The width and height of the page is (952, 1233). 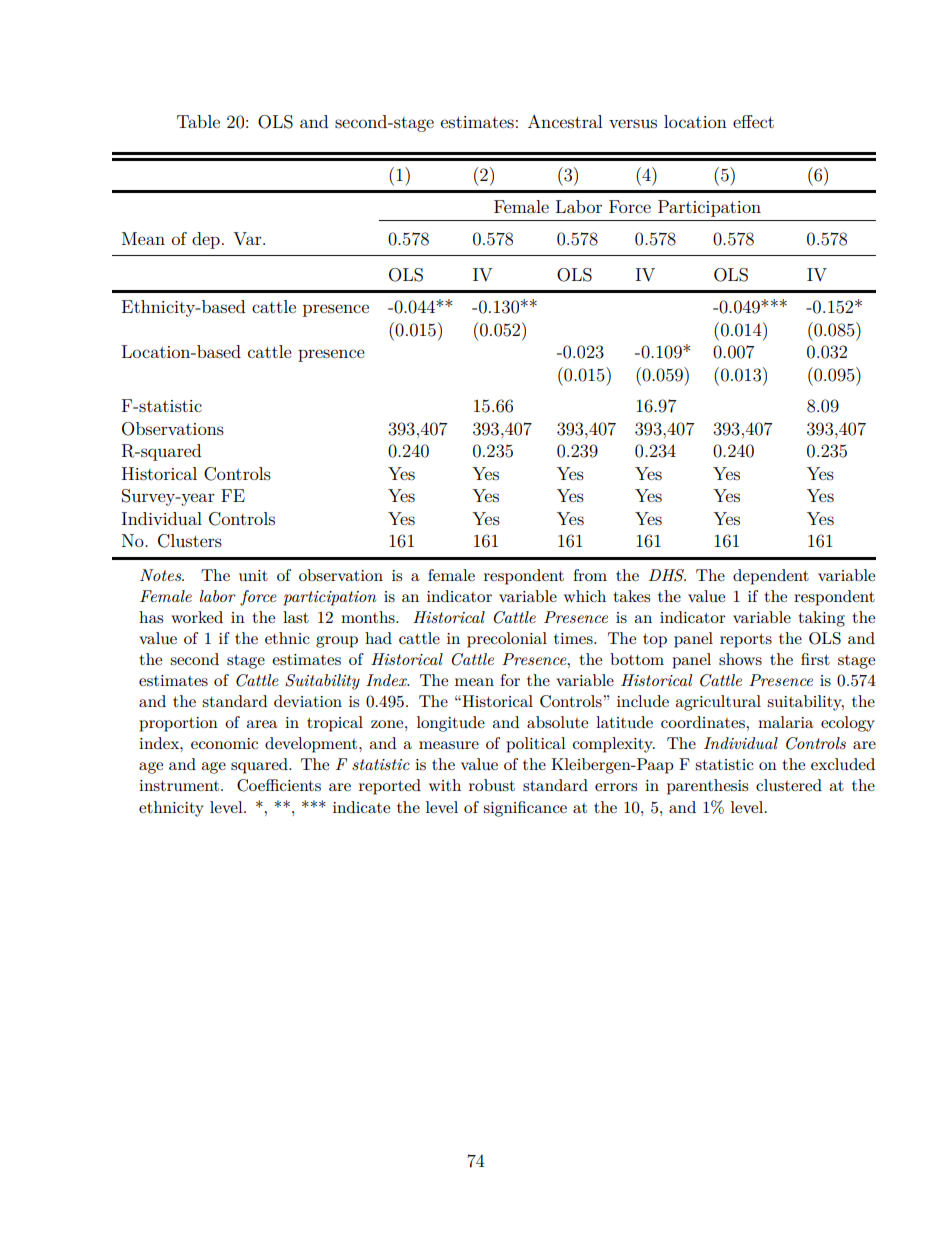 What do you see at coordinates (667, 575) in the page?
I see `DHS` at bounding box center [667, 575].
